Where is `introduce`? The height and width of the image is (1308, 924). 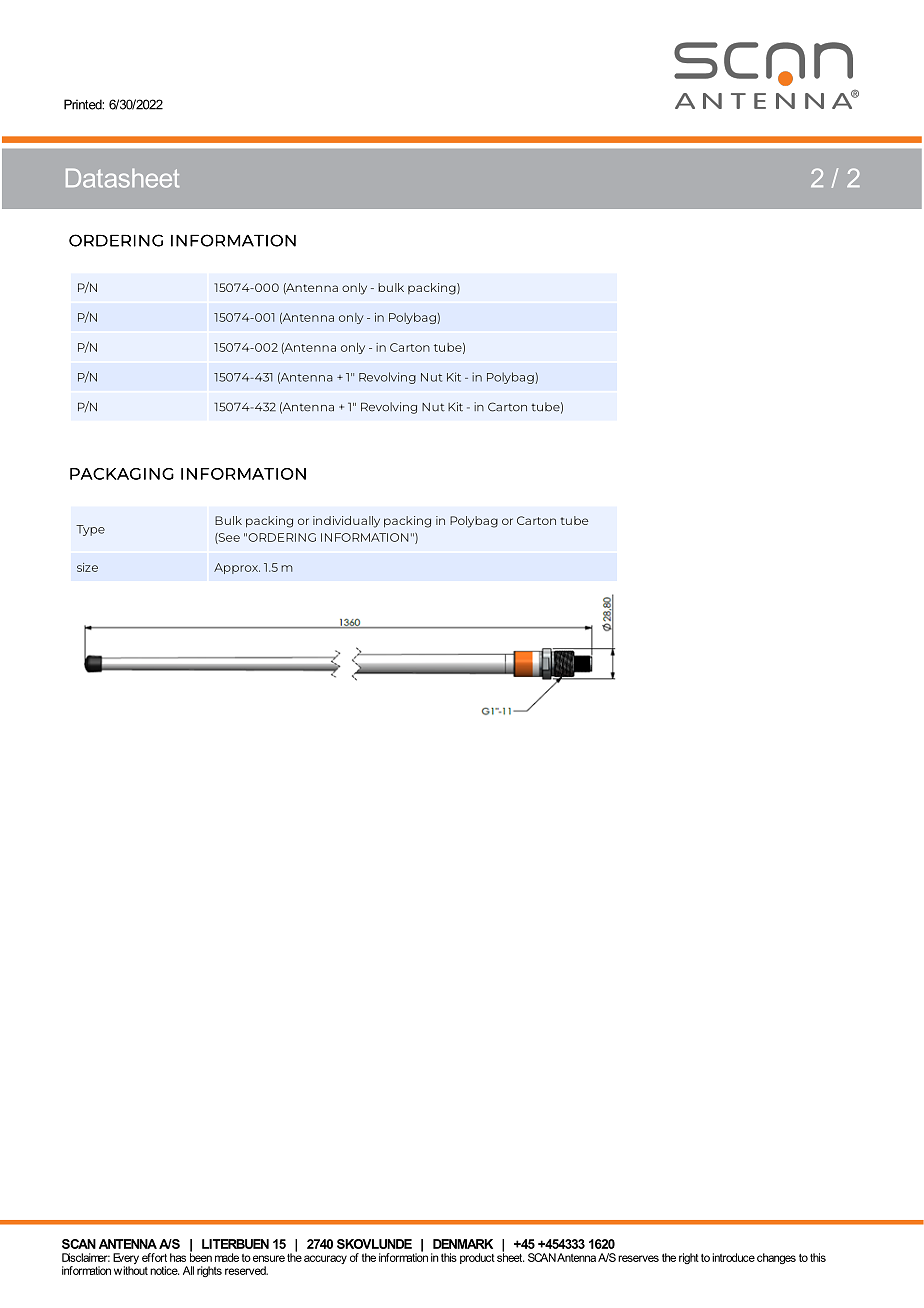
introduce is located at coordinates (733, 1257).
